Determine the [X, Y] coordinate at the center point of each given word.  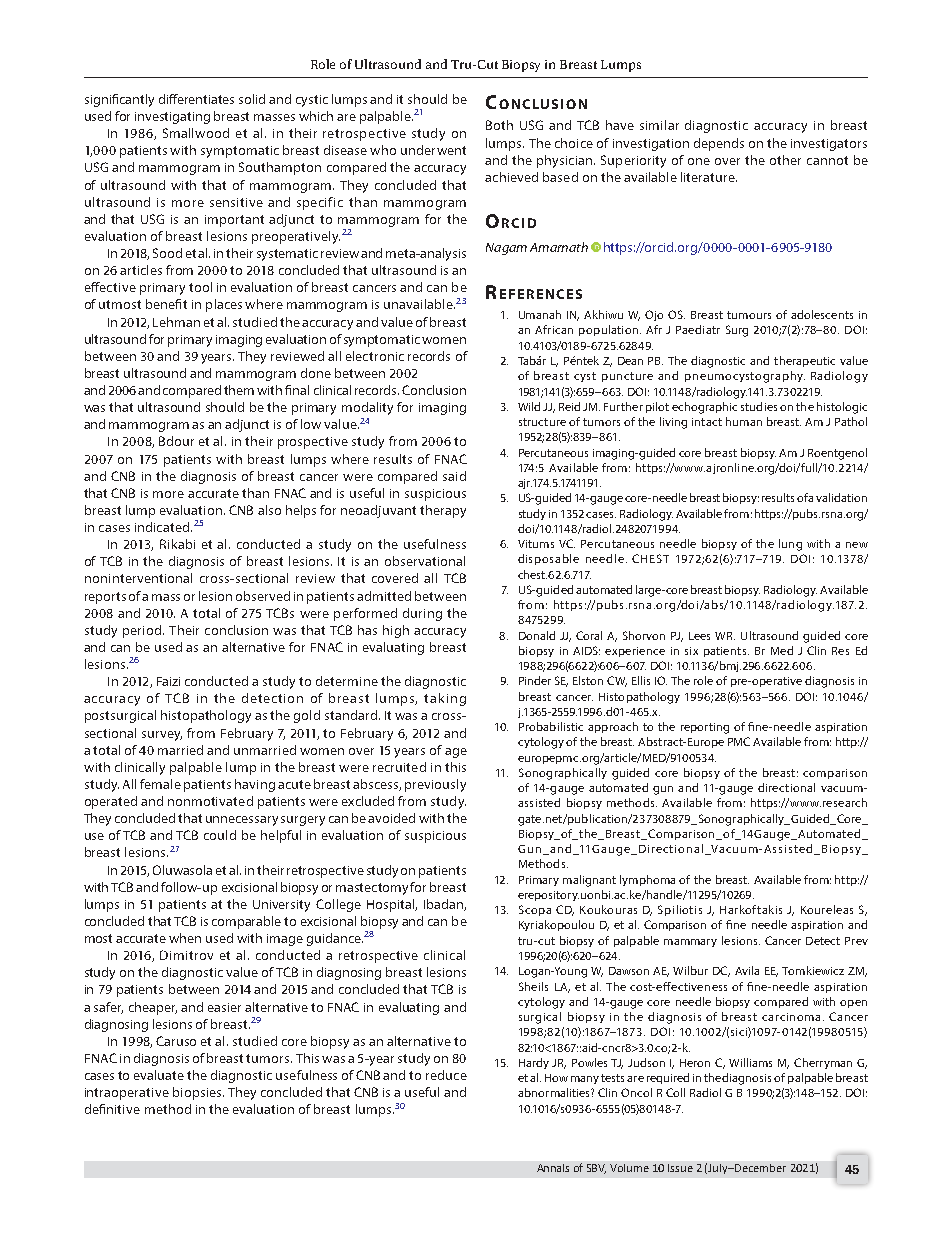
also [269, 510]
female [160, 784]
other [785, 160]
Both [499, 125]
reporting [705, 728]
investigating [172, 118]
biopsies [198, 1093]
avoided [391, 818]
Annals [553, 1168]
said [454, 476]
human [744, 421]
